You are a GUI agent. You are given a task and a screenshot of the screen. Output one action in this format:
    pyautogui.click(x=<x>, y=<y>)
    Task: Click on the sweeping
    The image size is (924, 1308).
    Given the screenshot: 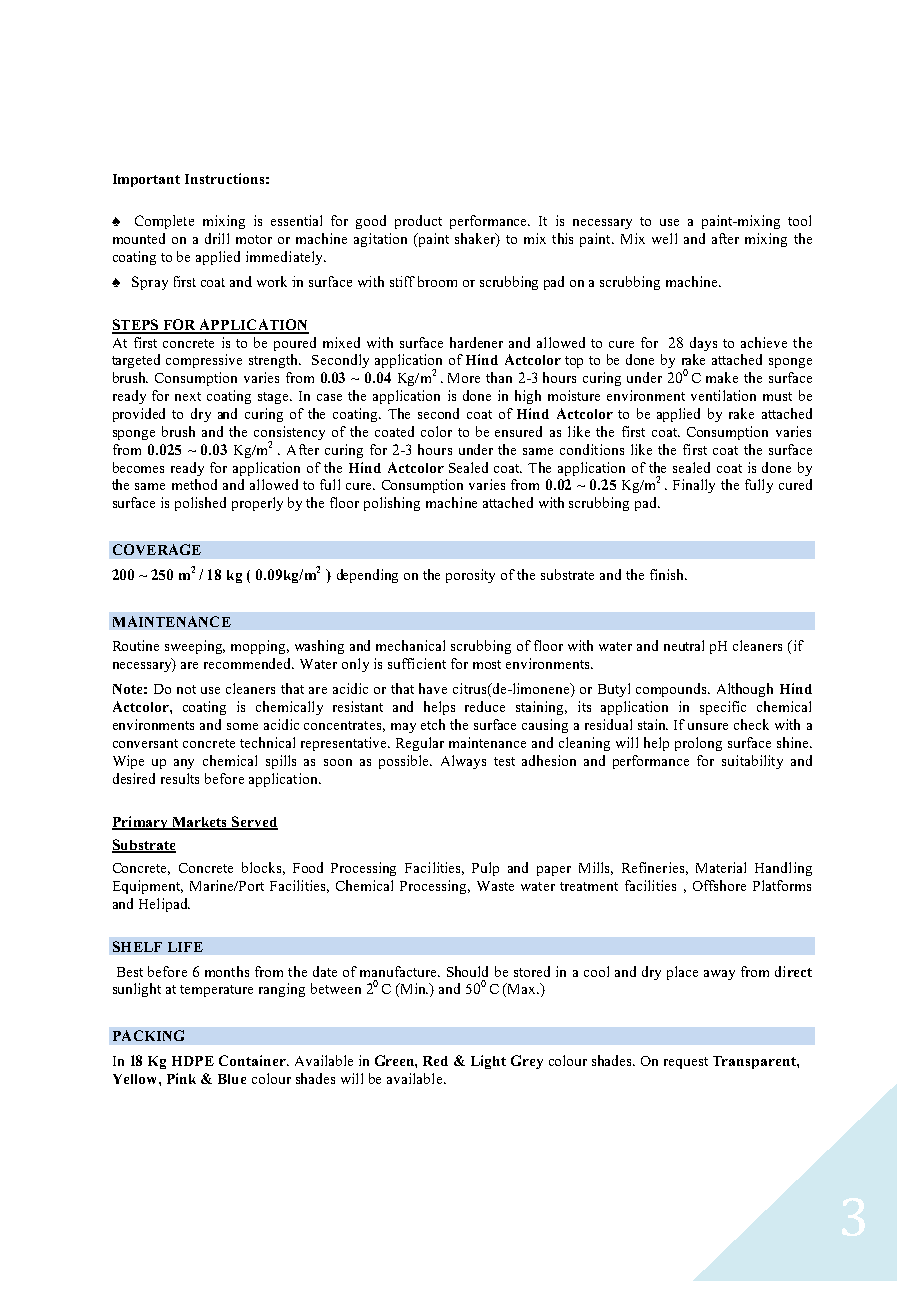 What is the action you would take?
    pyautogui.click(x=195, y=647)
